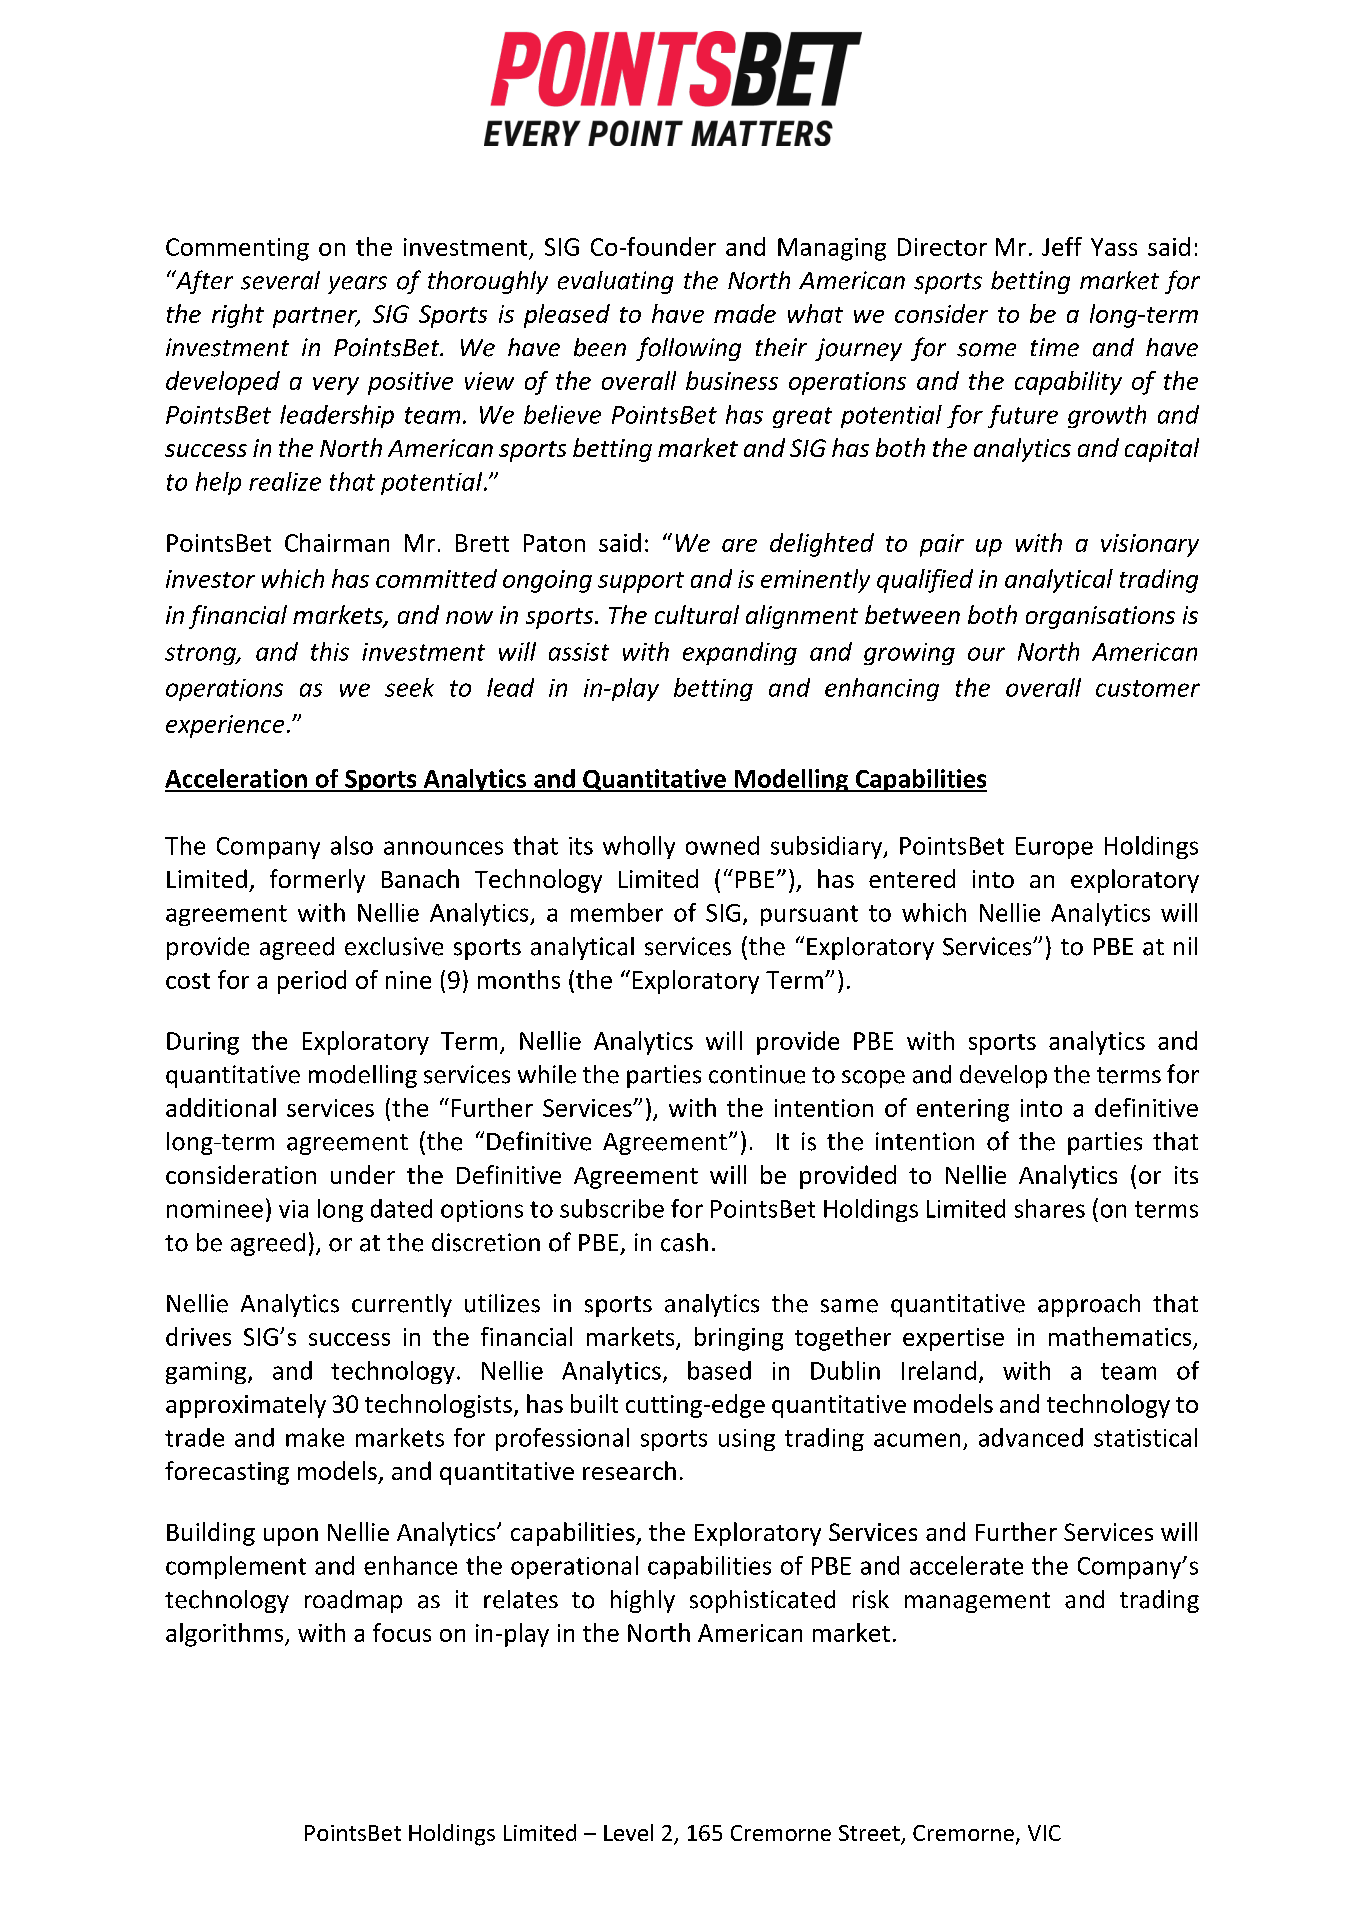  I want to click on algorithms, so click(226, 1635).
